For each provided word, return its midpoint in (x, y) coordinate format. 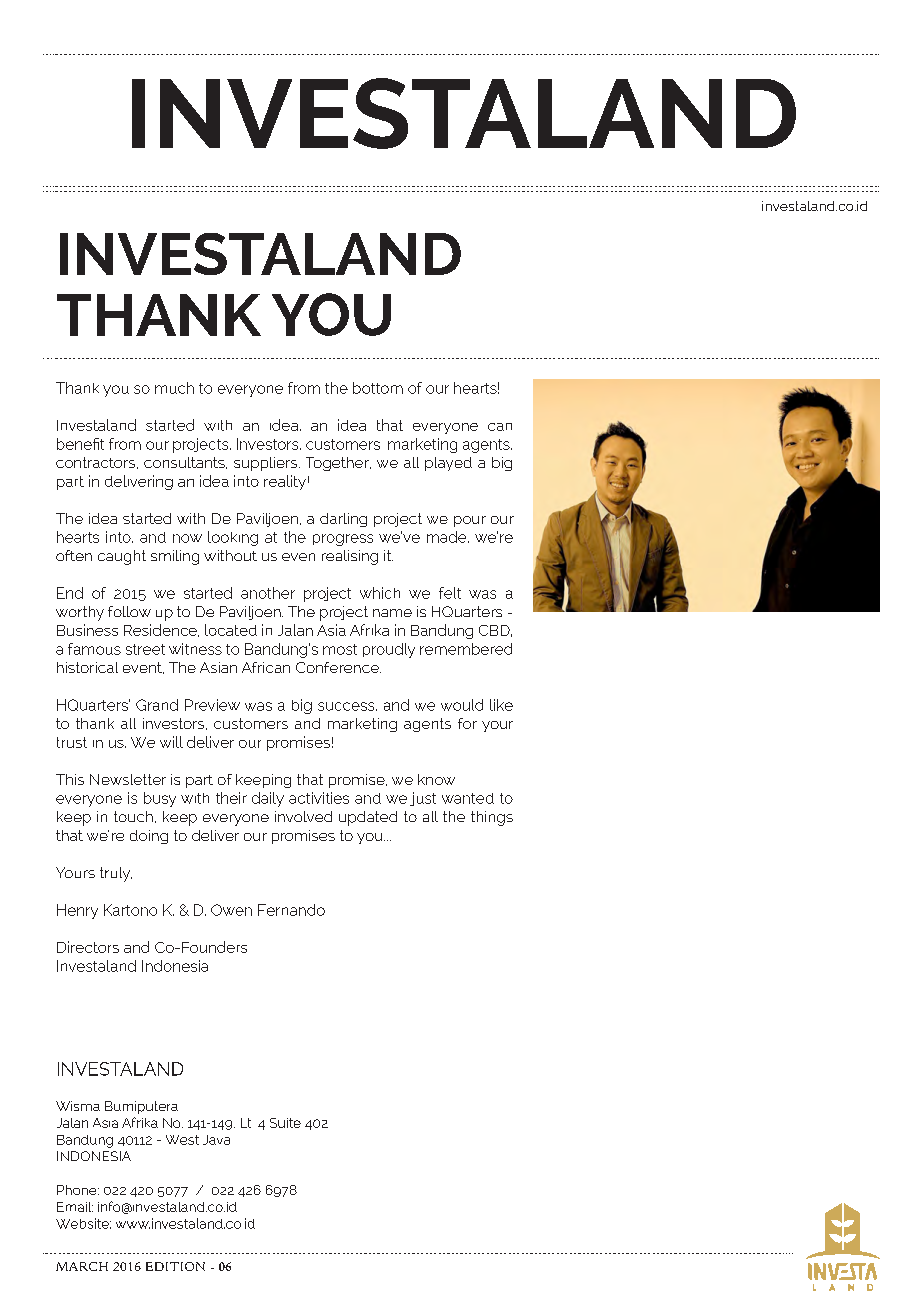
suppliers (267, 464)
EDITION (175, 1266)
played (448, 464)
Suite (285, 1123)
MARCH (82, 1266)
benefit (80, 444)
